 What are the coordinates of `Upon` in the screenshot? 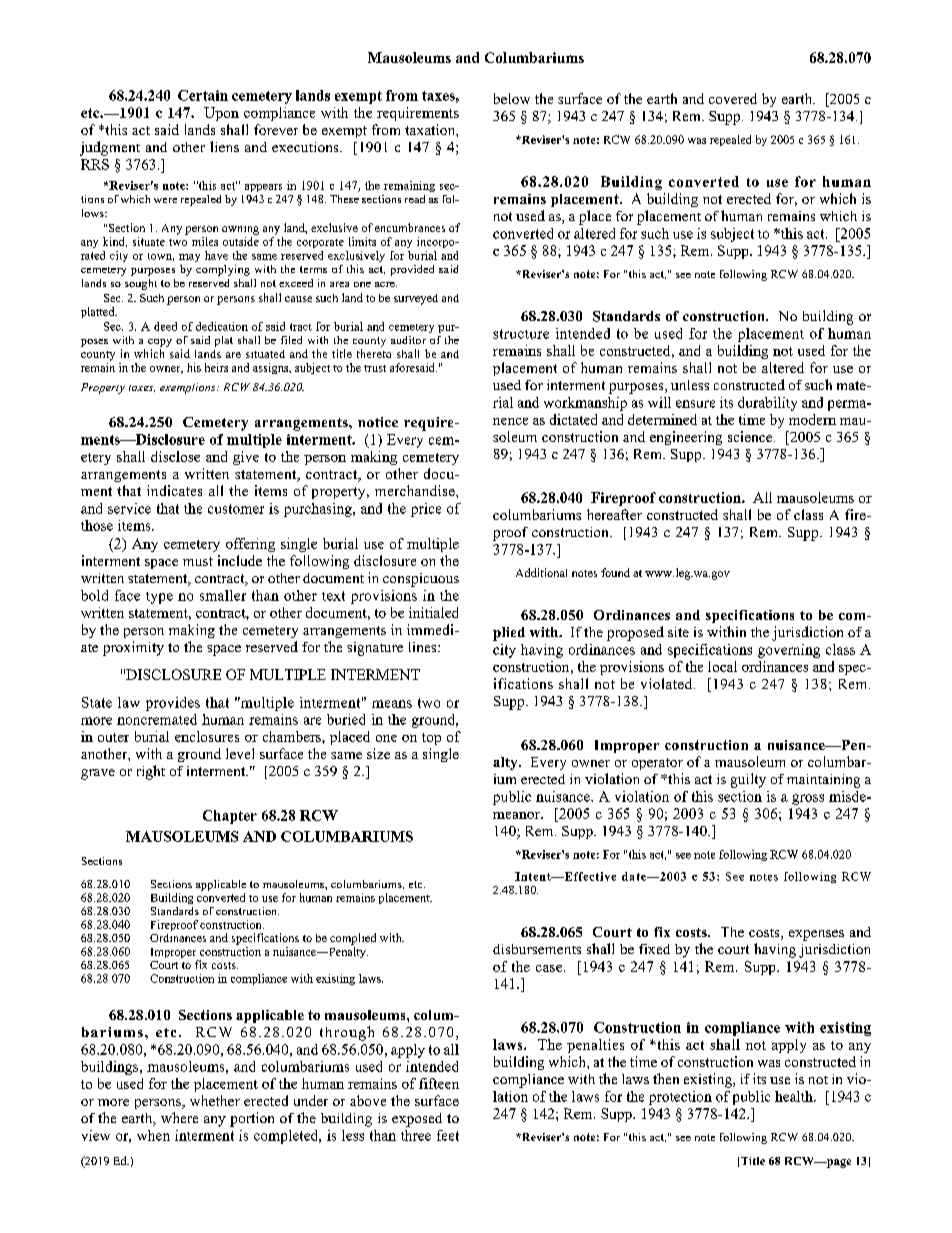 It's located at (221, 114).
